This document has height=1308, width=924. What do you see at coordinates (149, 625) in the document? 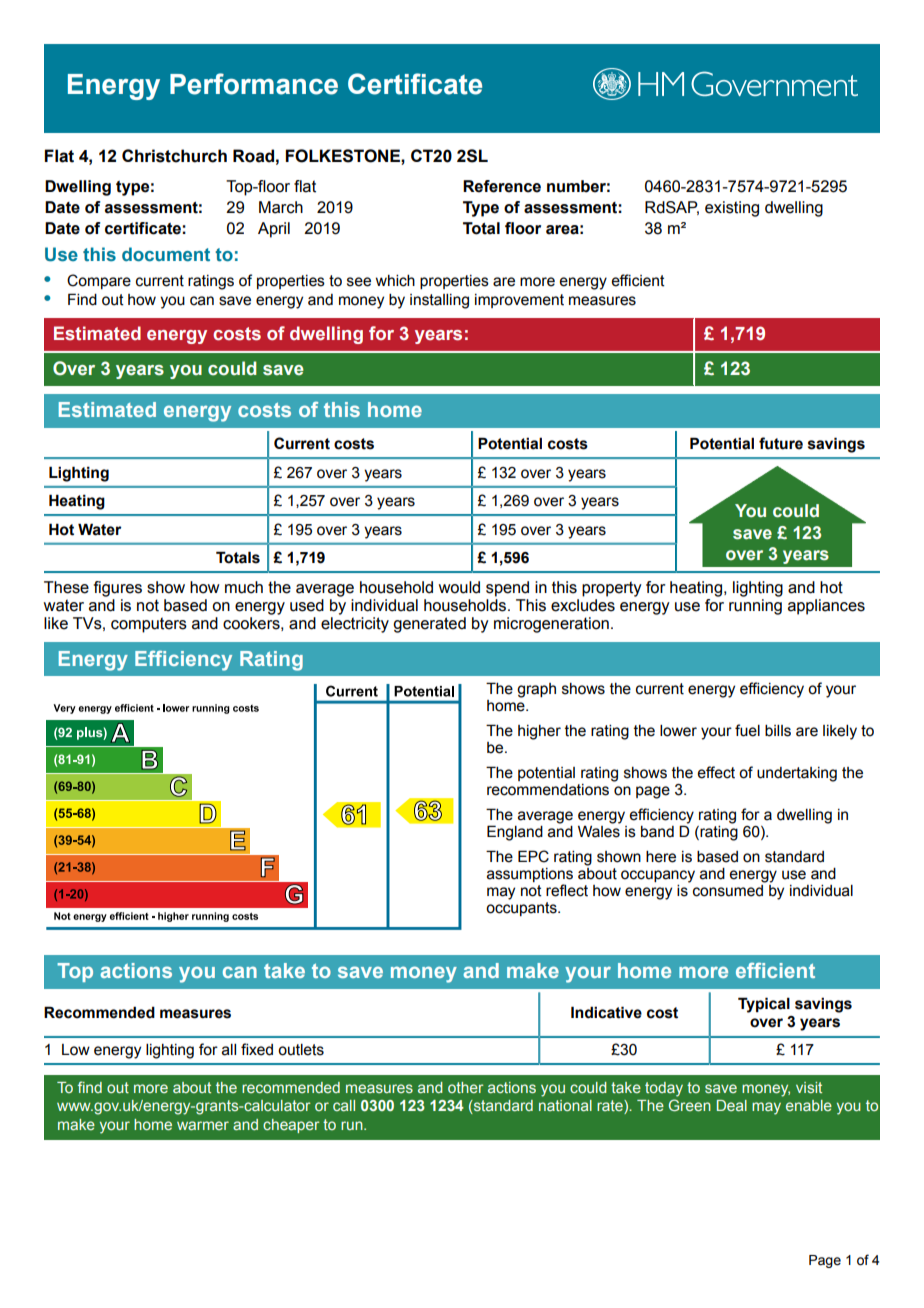
I see `computers` at bounding box center [149, 625].
